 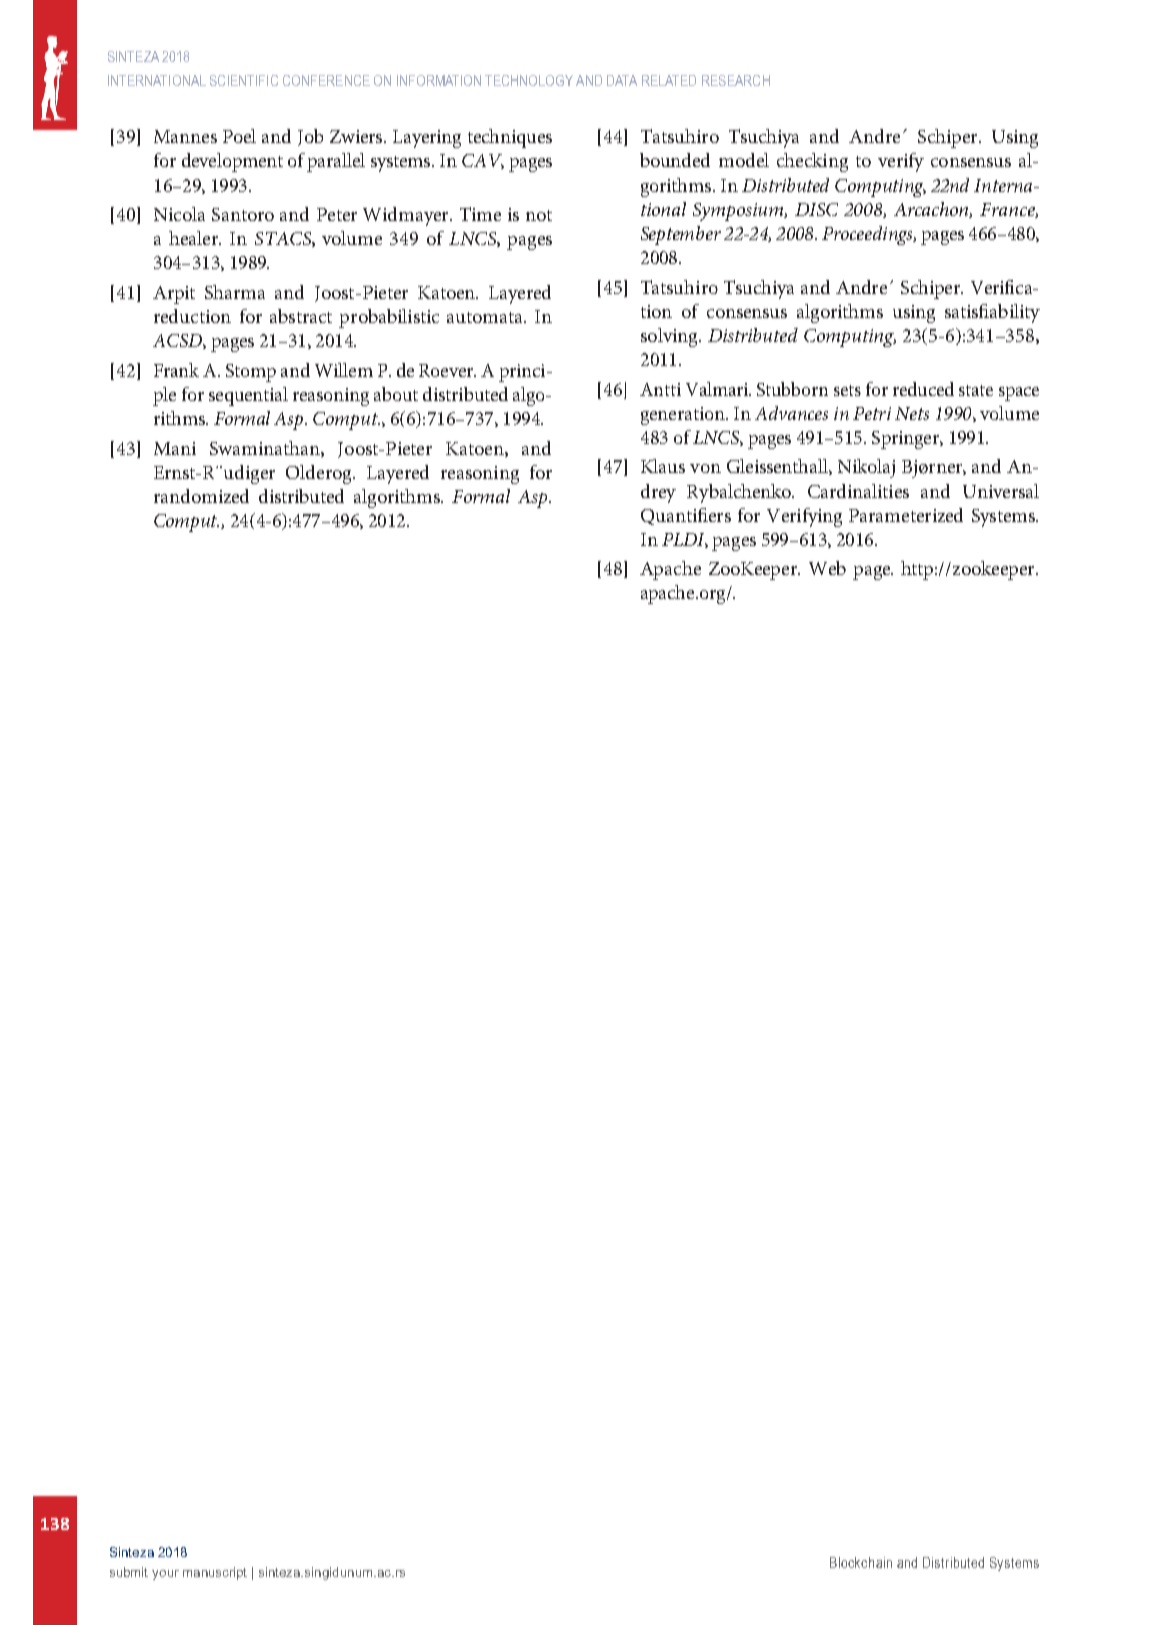 I want to click on Mani, so click(x=175, y=448).
